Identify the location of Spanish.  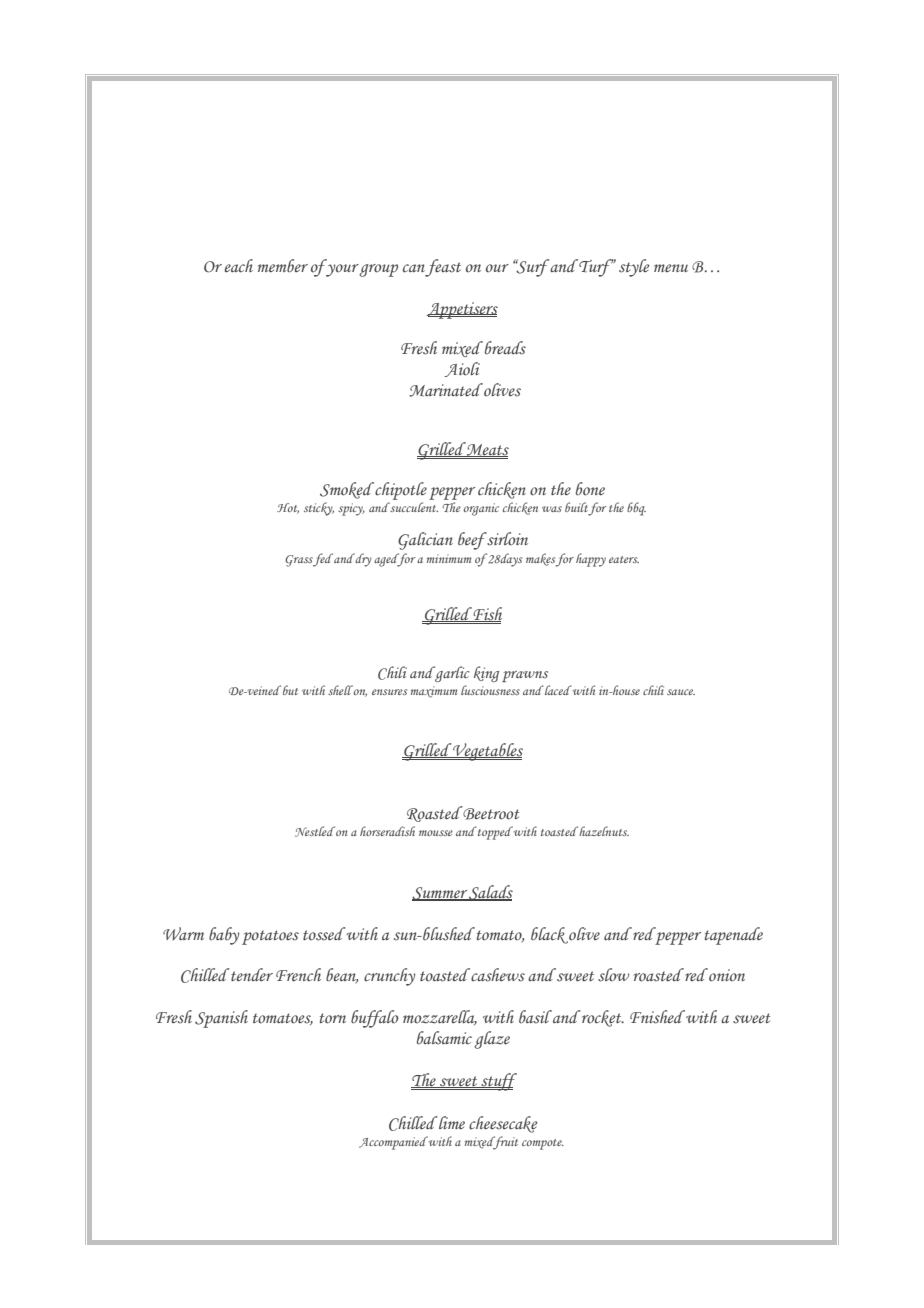
(221, 1019).
